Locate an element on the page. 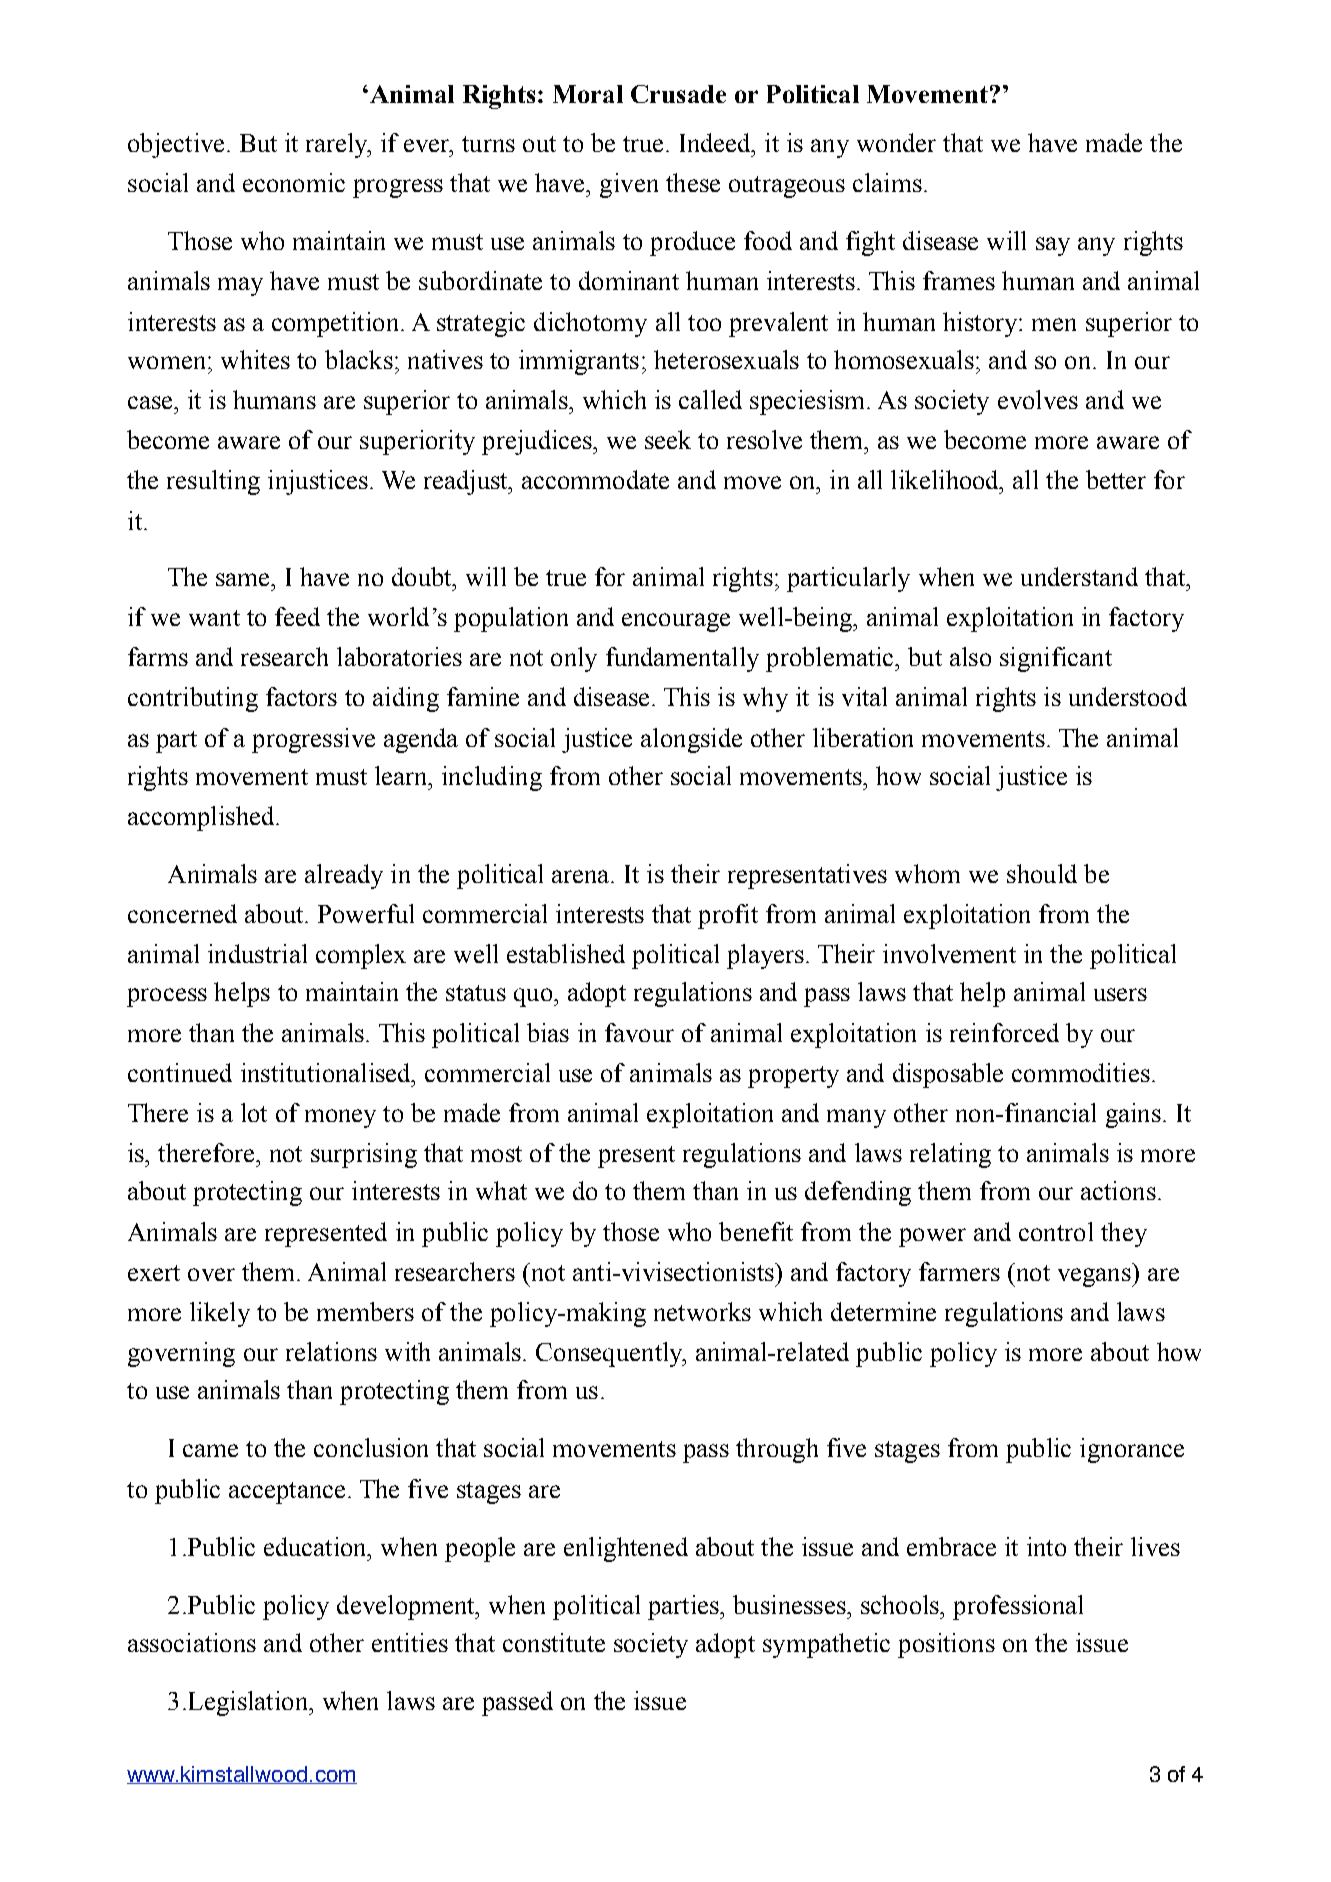 The height and width of the document is (1882, 1331). accommodate is located at coordinates (595, 479).
